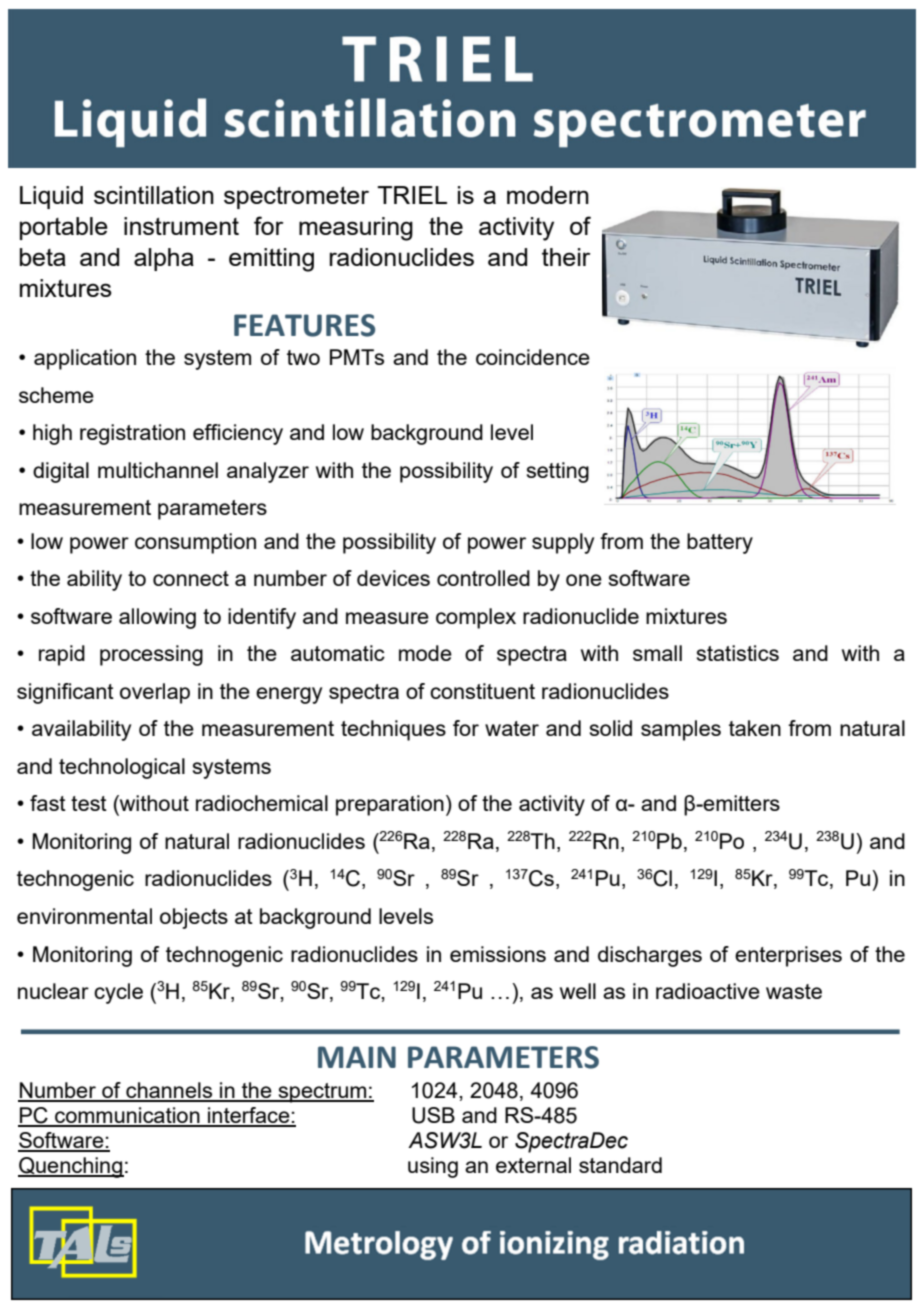  I want to click on standard, so click(620, 1165).
